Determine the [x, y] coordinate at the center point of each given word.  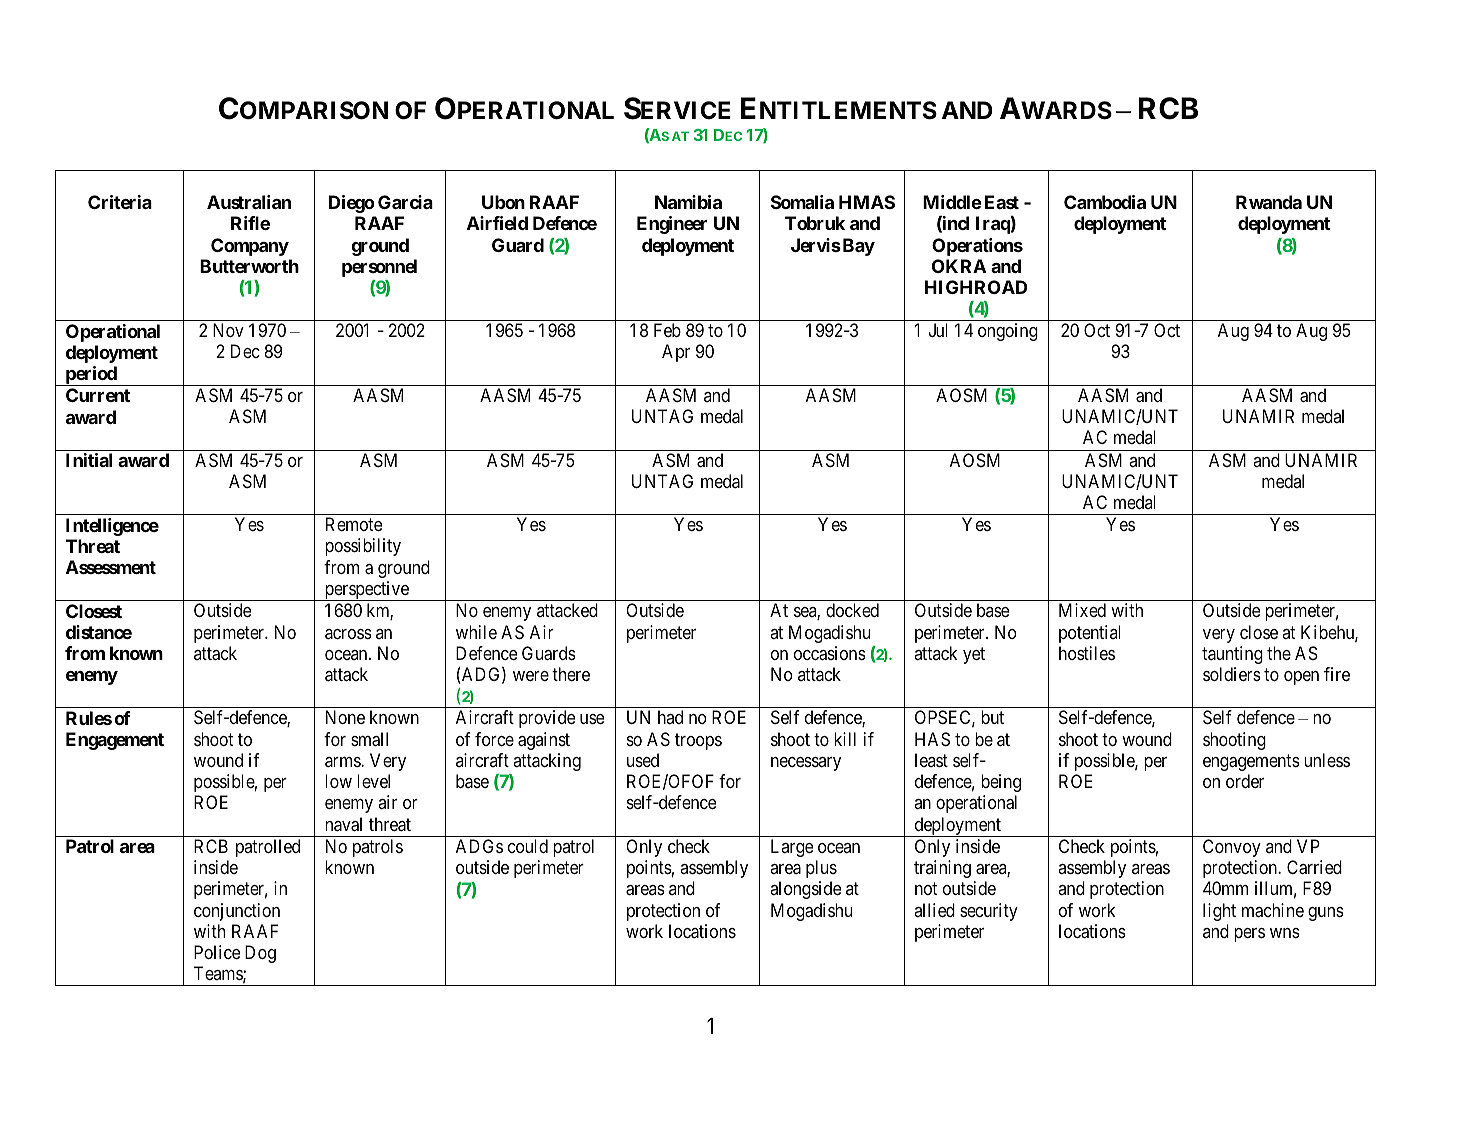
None [345, 717]
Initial [89, 460]
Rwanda [1269, 202]
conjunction [237, 912]
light [1219, 912]
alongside [805, 890]
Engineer [672, 225]
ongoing [1008, 332]
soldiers [1232, 674]
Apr [676, 353]
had [670, 717]
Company [250, 247]
